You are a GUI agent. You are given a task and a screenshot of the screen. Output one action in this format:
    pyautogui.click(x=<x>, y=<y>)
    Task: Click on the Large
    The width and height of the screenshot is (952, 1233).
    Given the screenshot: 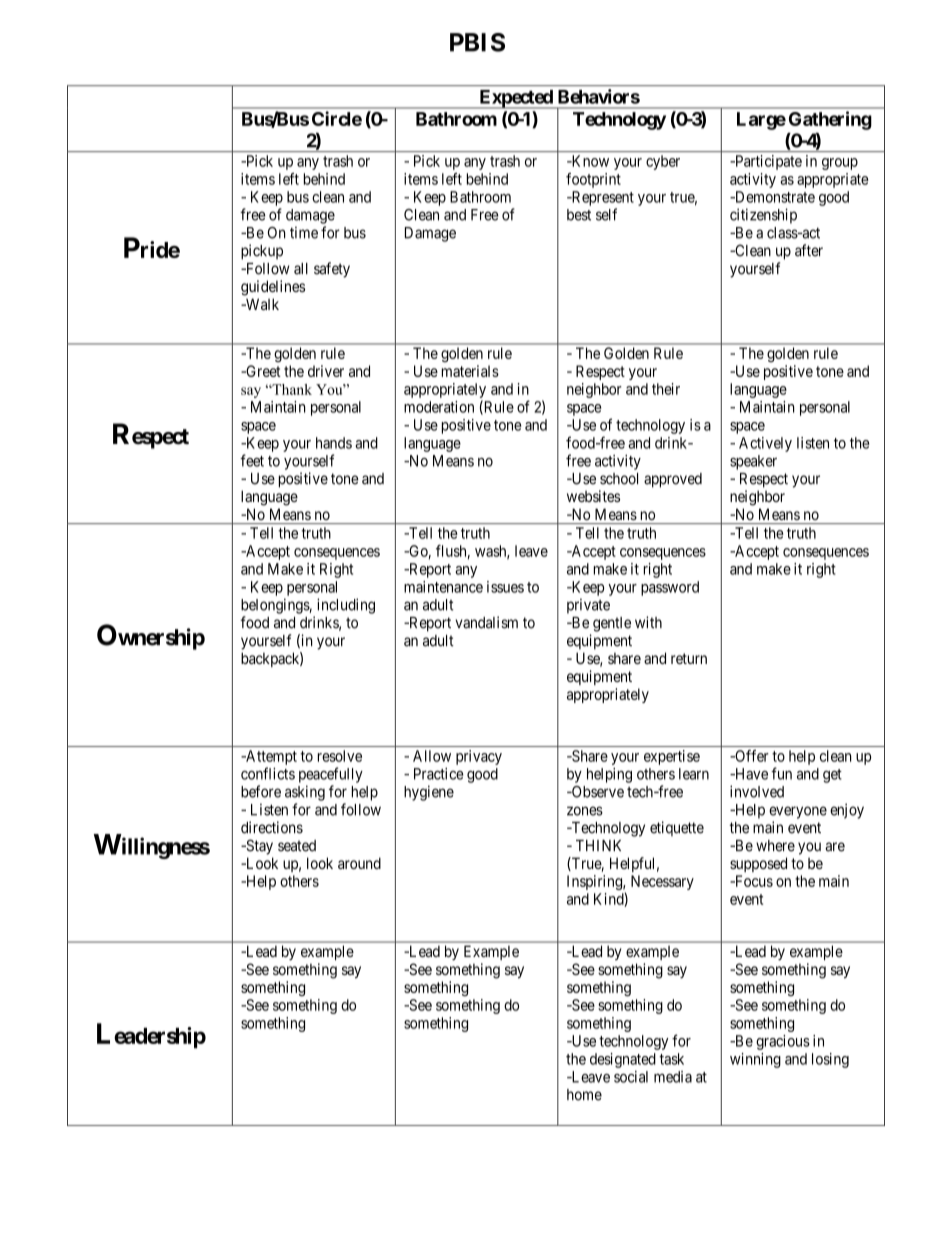 What is the action you would take?
    pyautogui.click(x=761, y=121)
